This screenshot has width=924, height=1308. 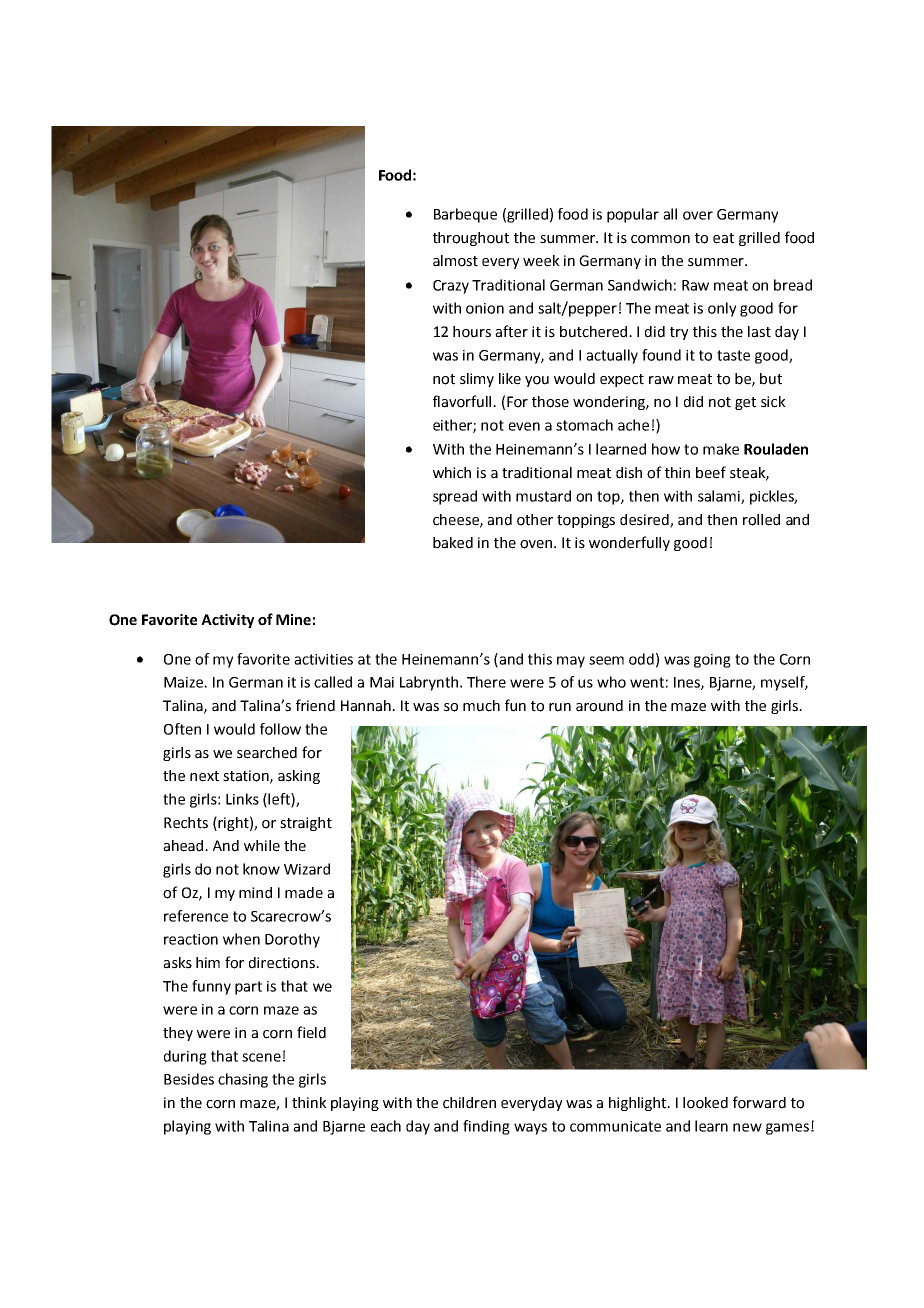 What do you see at coordinates (486, 682) in the screenshot?
I see `There` at bounding box center [486, 682].
